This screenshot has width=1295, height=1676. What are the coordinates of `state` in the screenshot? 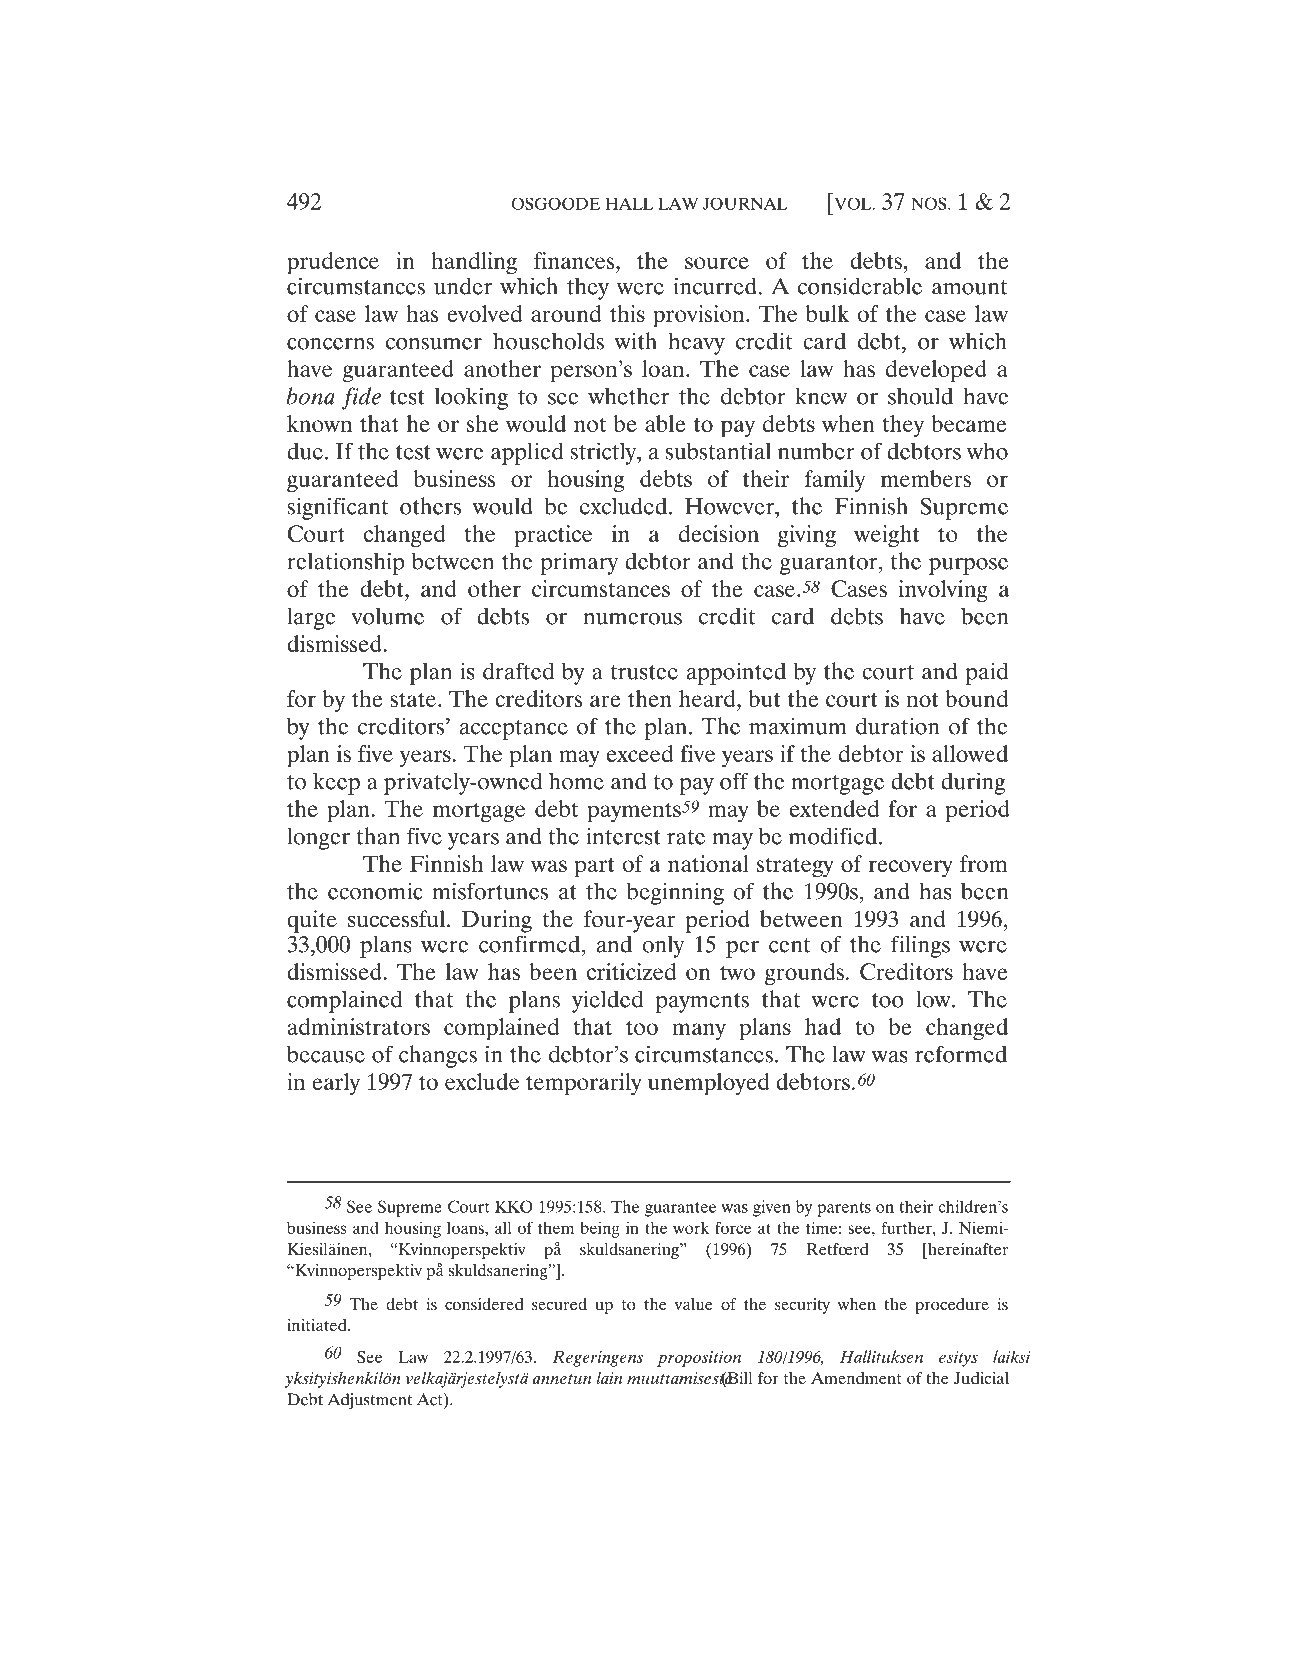 It's located at (414, 699).
